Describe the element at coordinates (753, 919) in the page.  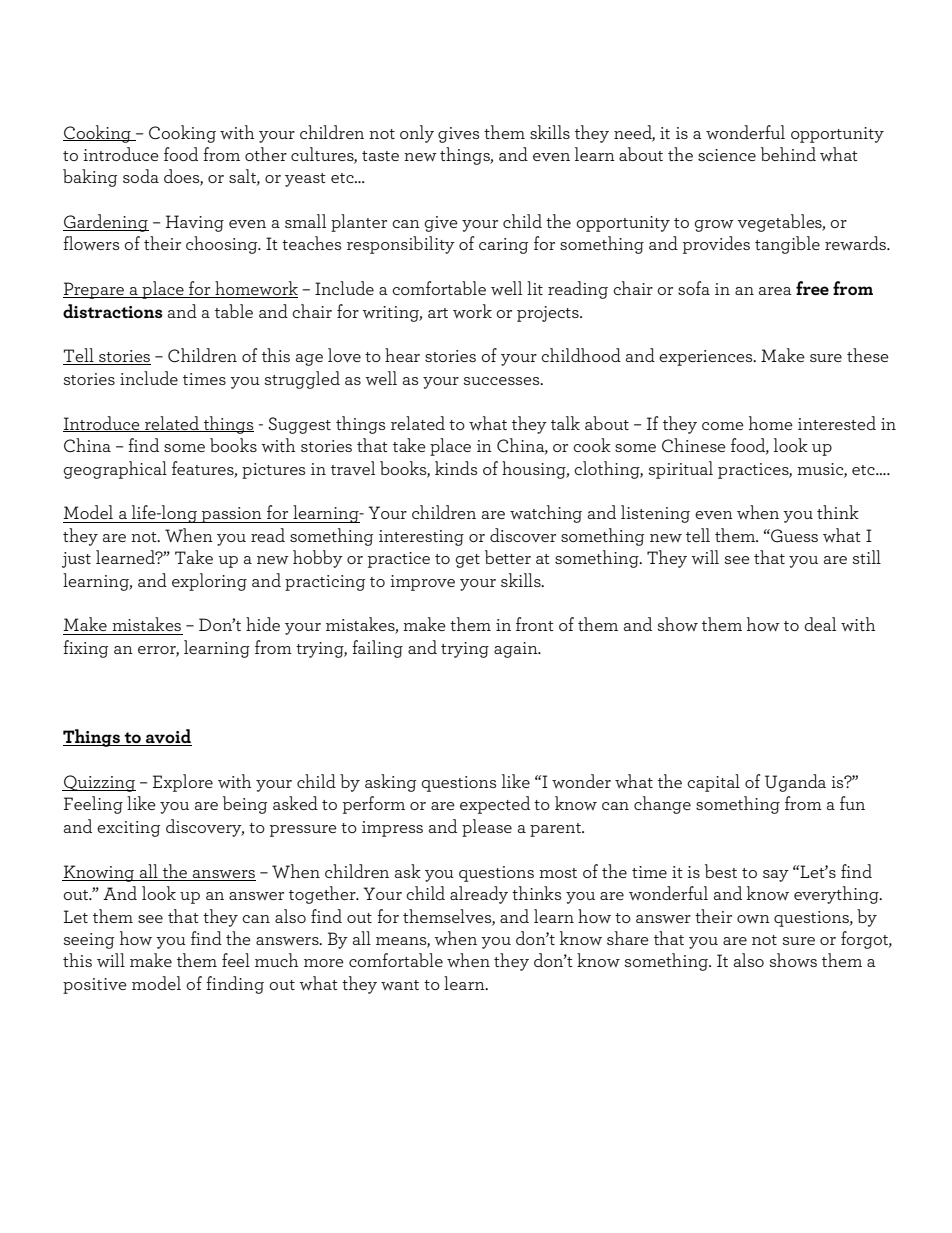
I see `own` at that location.
